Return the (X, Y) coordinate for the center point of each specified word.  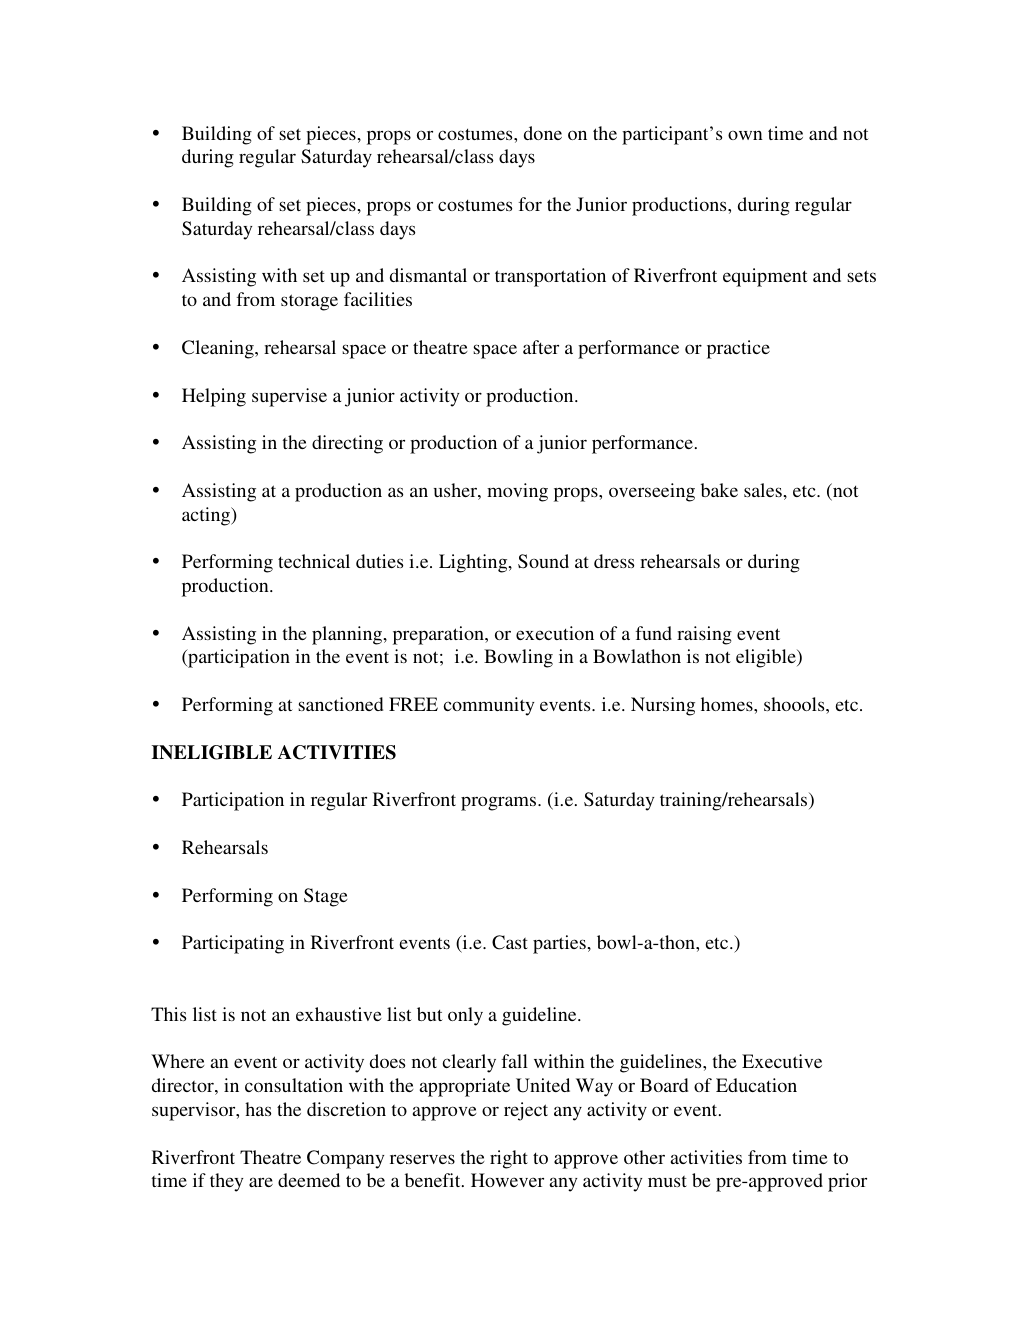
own (745, 135)
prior (847, 1182)
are (261, 1182)
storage (309, 302)
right (509, 1159)
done (543, 133)
